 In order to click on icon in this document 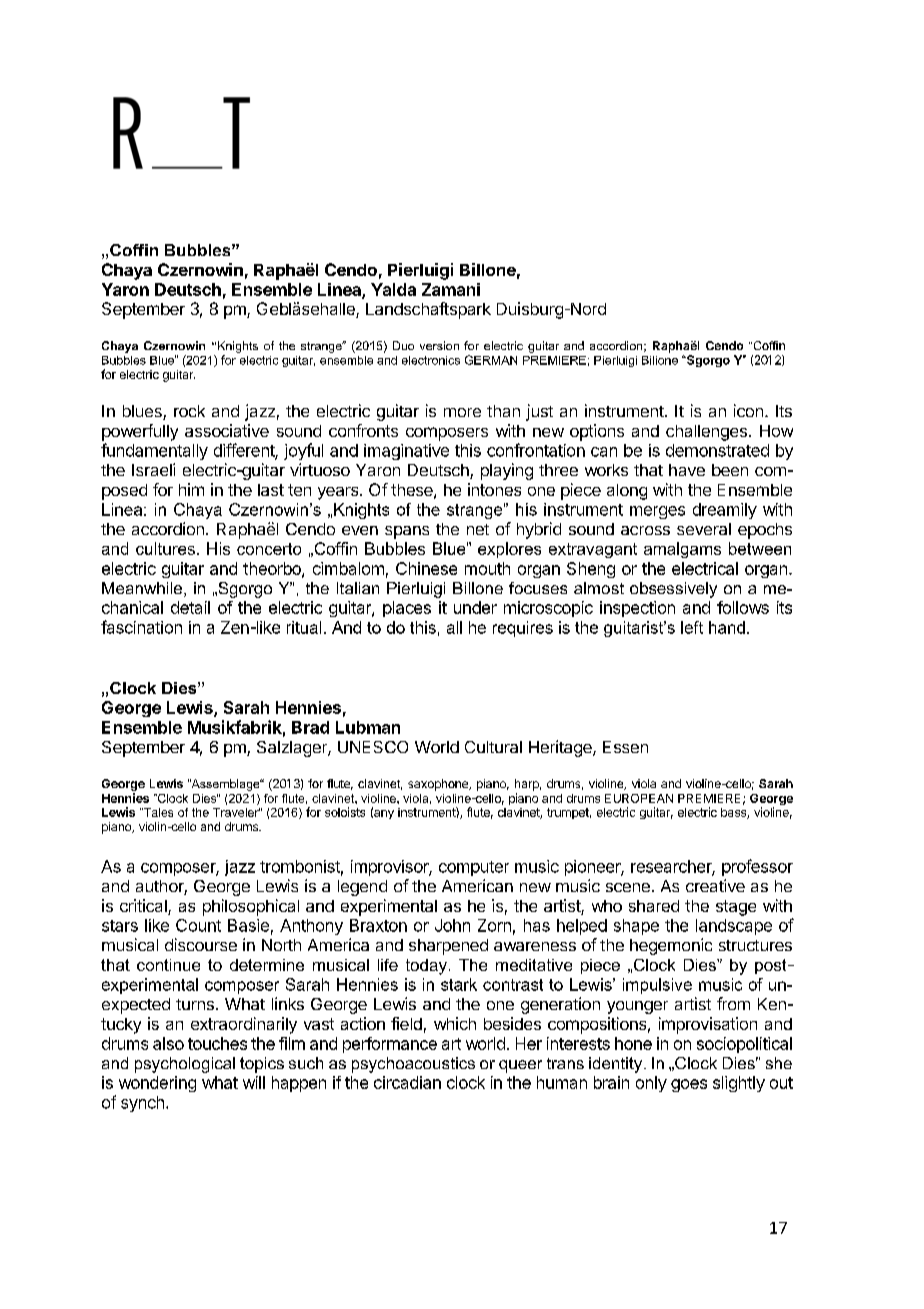, I will do `click(748, 410)`.
